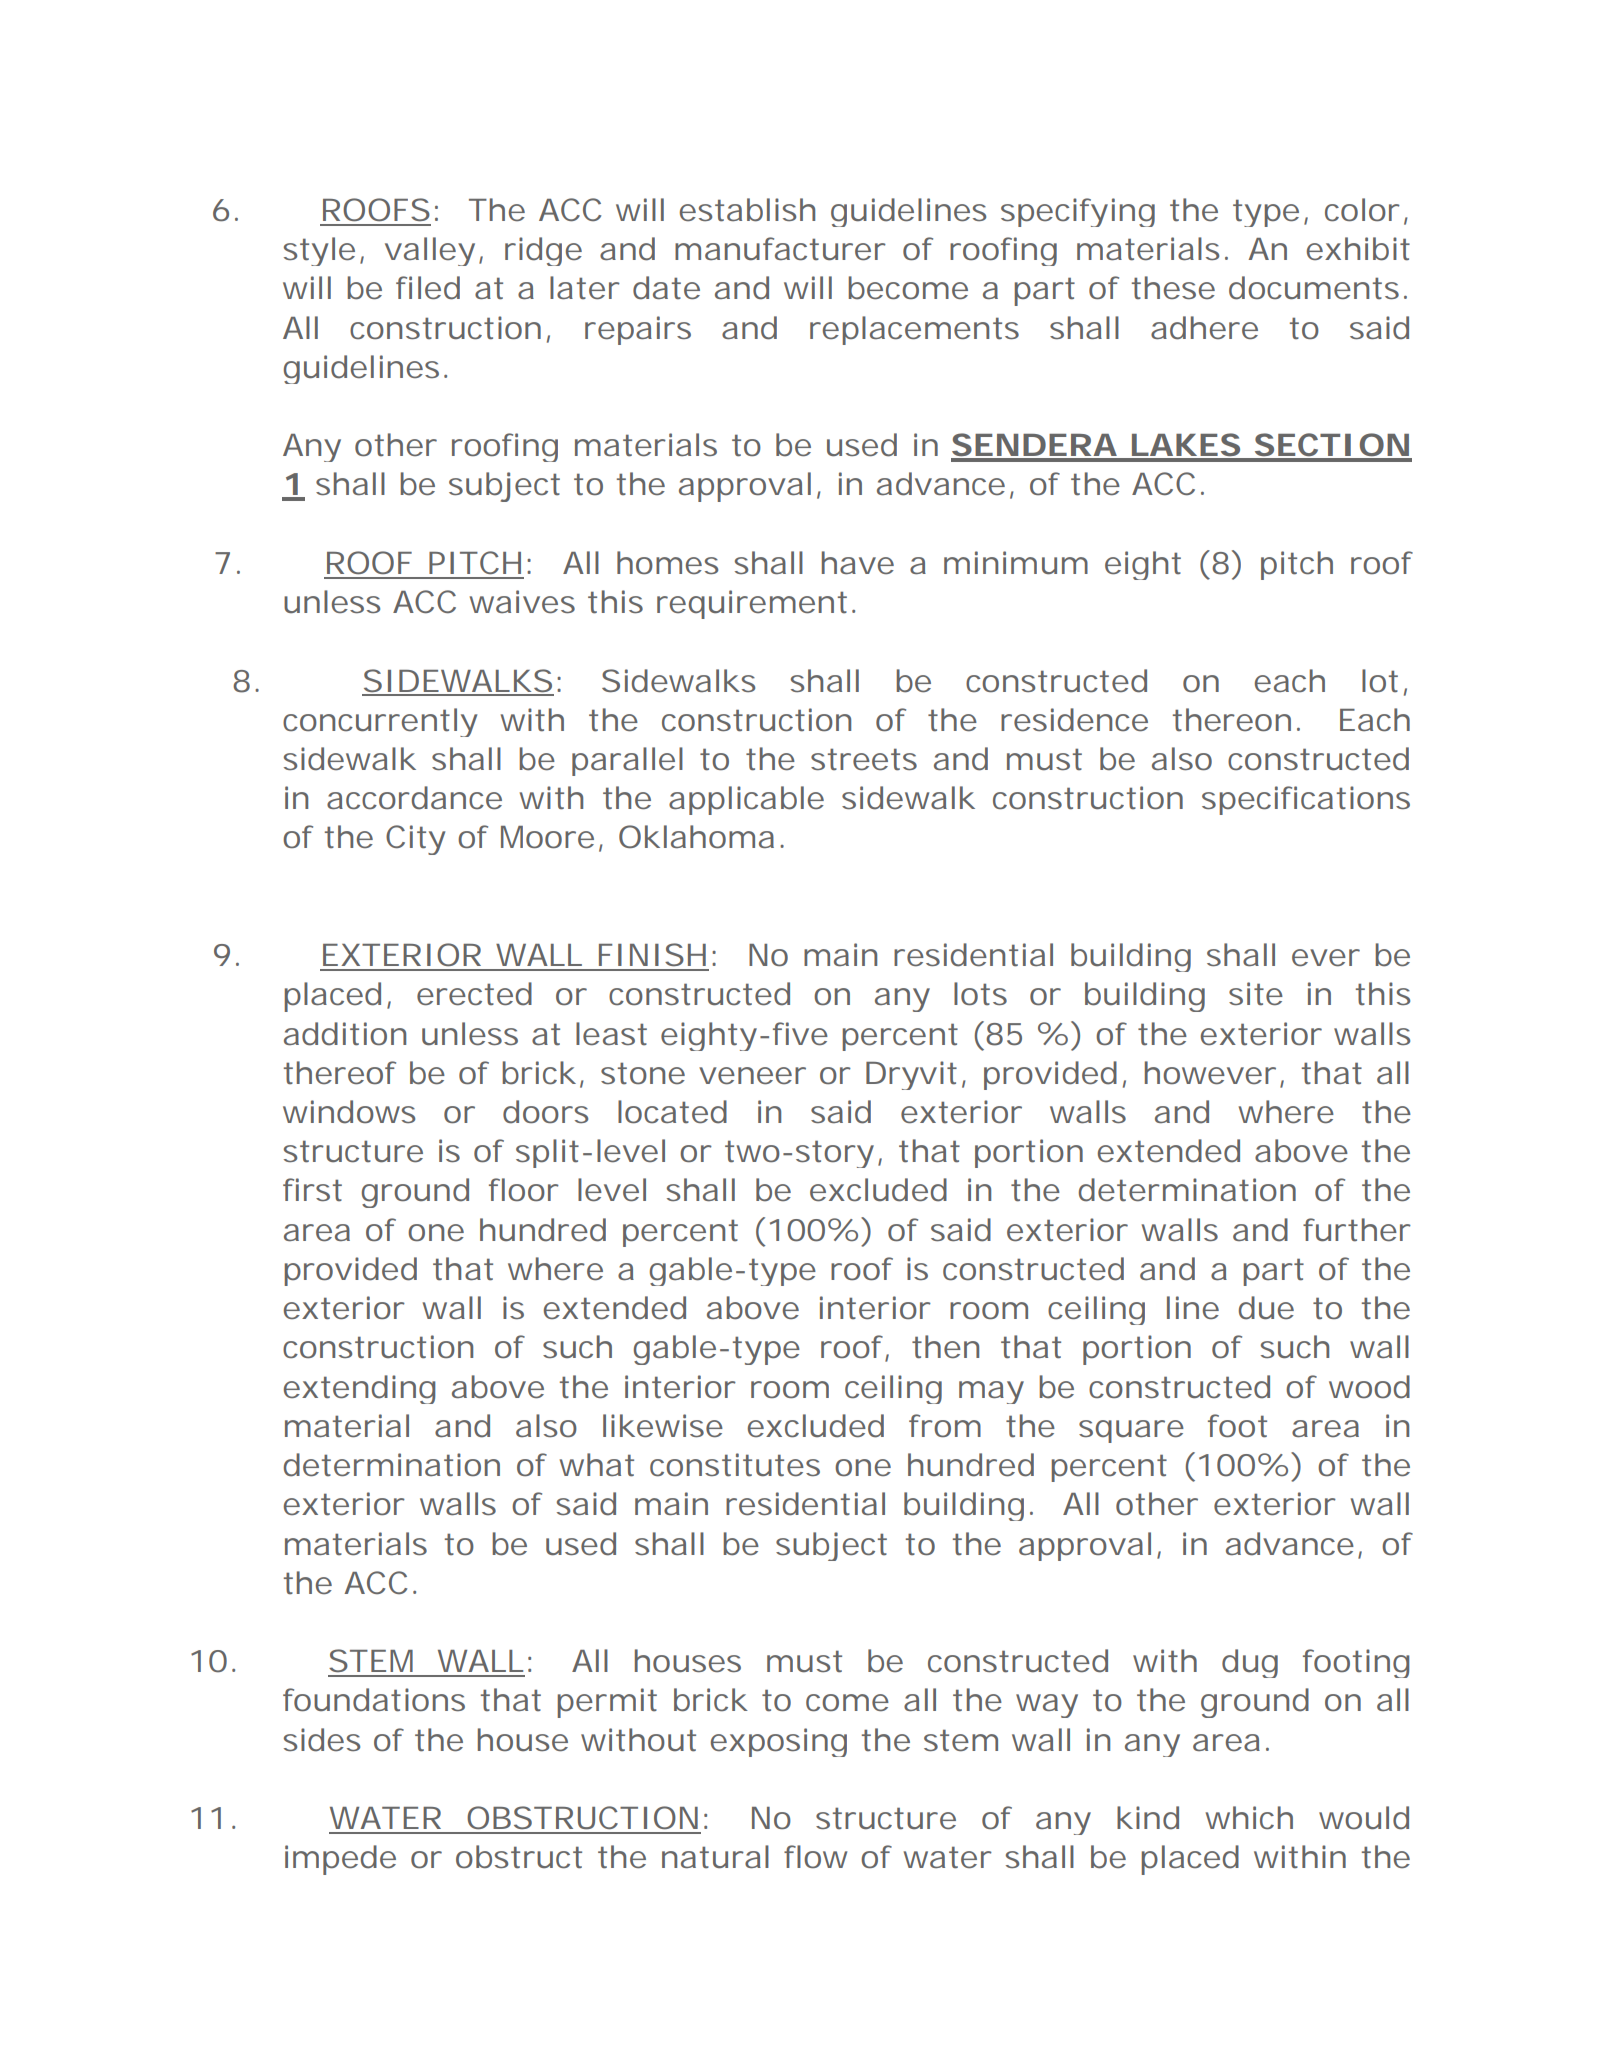 This document has height=2071, width=1600. I want to click on color, so click(1361, 210).
